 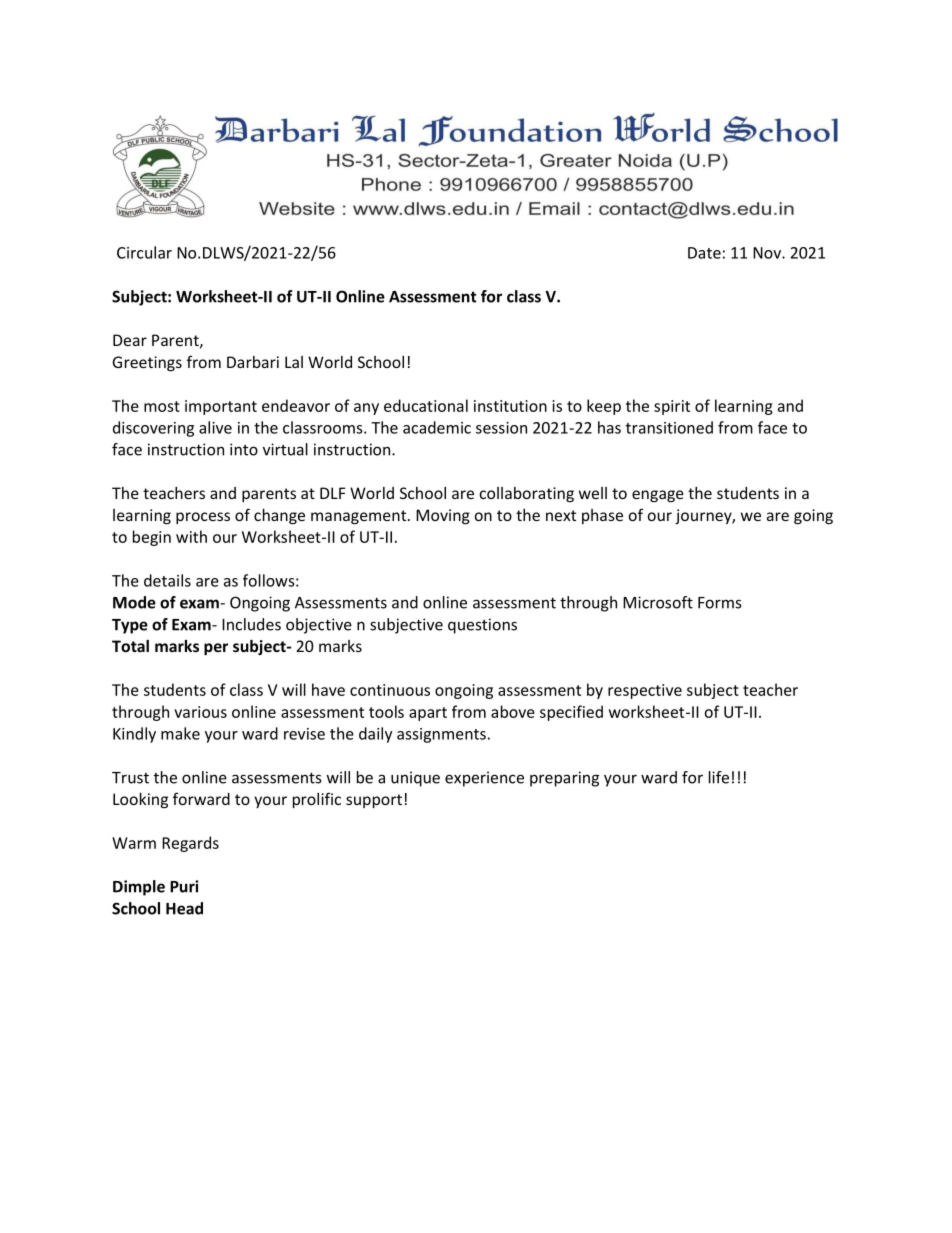 I want to click on Puri, so click(x=184, y=886).
